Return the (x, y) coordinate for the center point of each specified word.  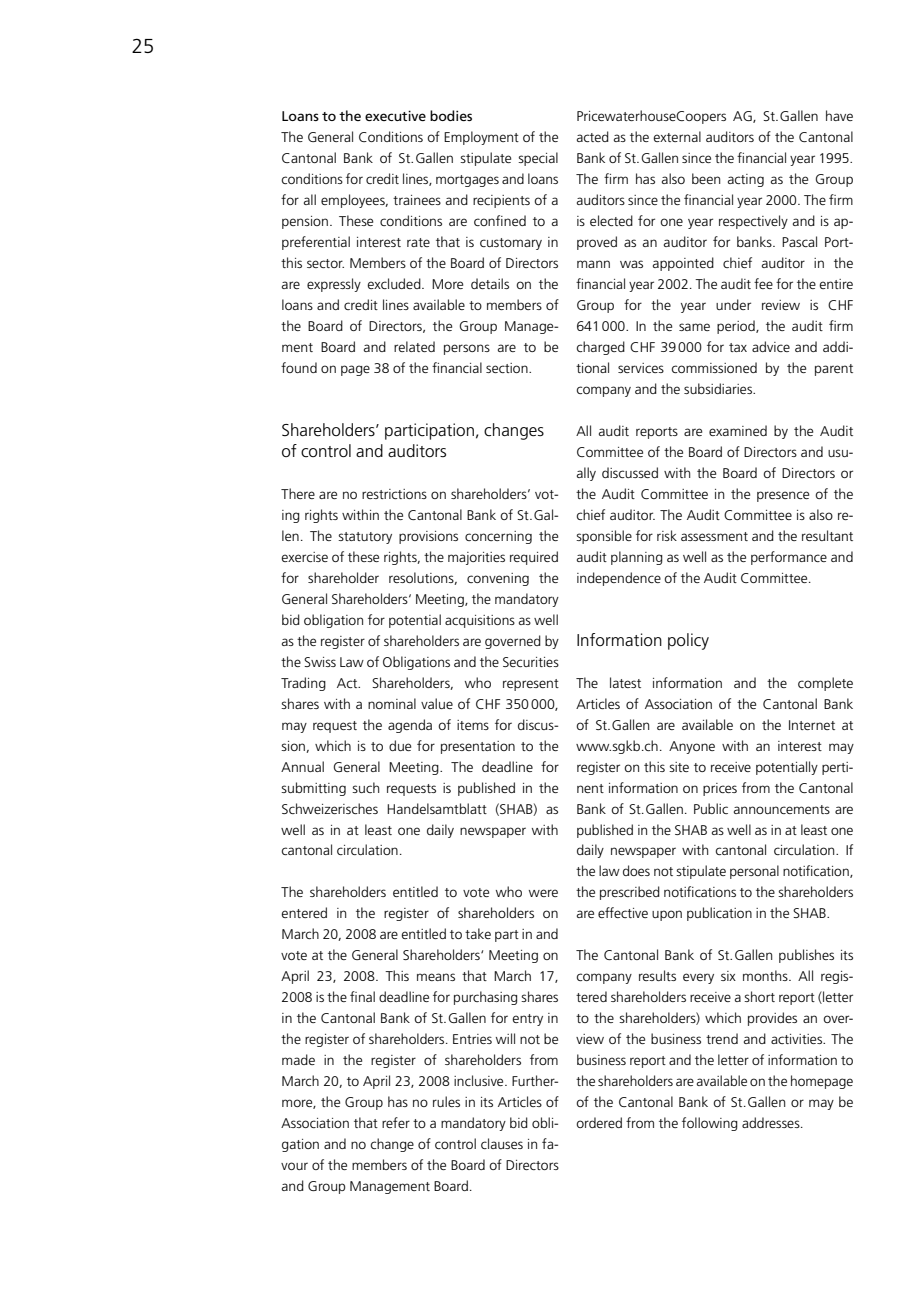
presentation (478, 747)
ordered (599, 1122)
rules (446, 1101)
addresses (772, 1122)
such (365, 787)
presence (783, 496)
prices (720, 789)
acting (746, 180)
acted (593, 136)
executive (395, 115)
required (534, 558)
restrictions (394, 494)
